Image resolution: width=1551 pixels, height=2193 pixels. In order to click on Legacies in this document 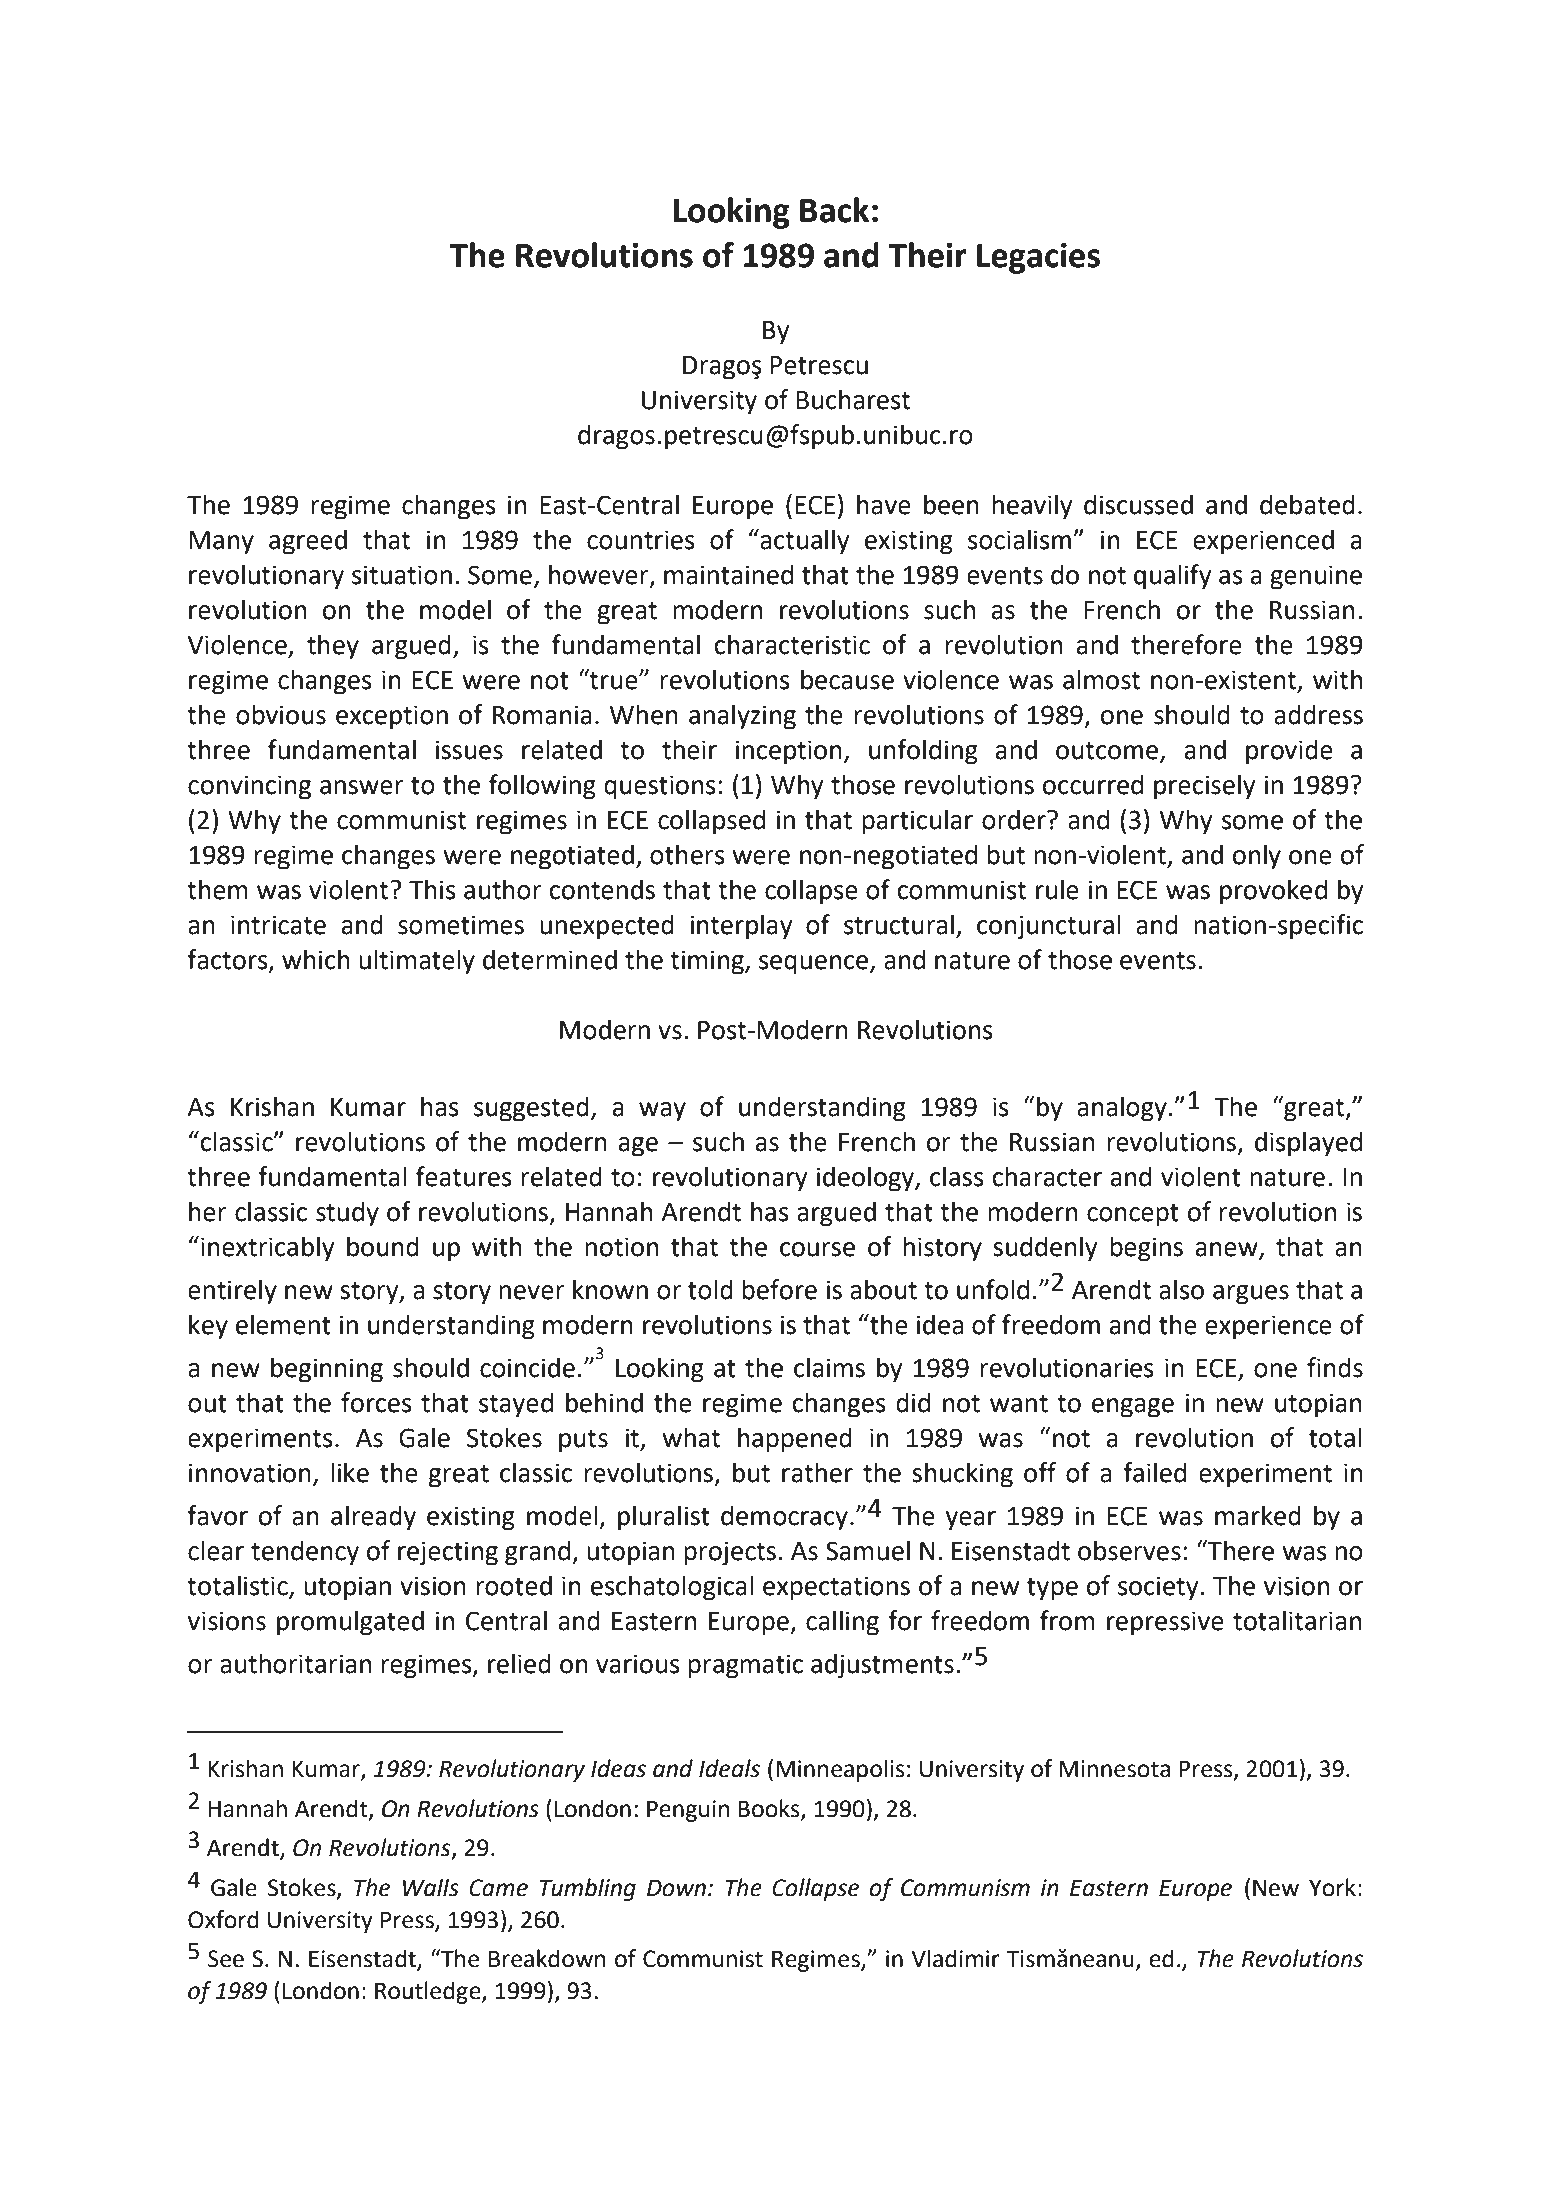, I will do `click(1038, 258)`.
